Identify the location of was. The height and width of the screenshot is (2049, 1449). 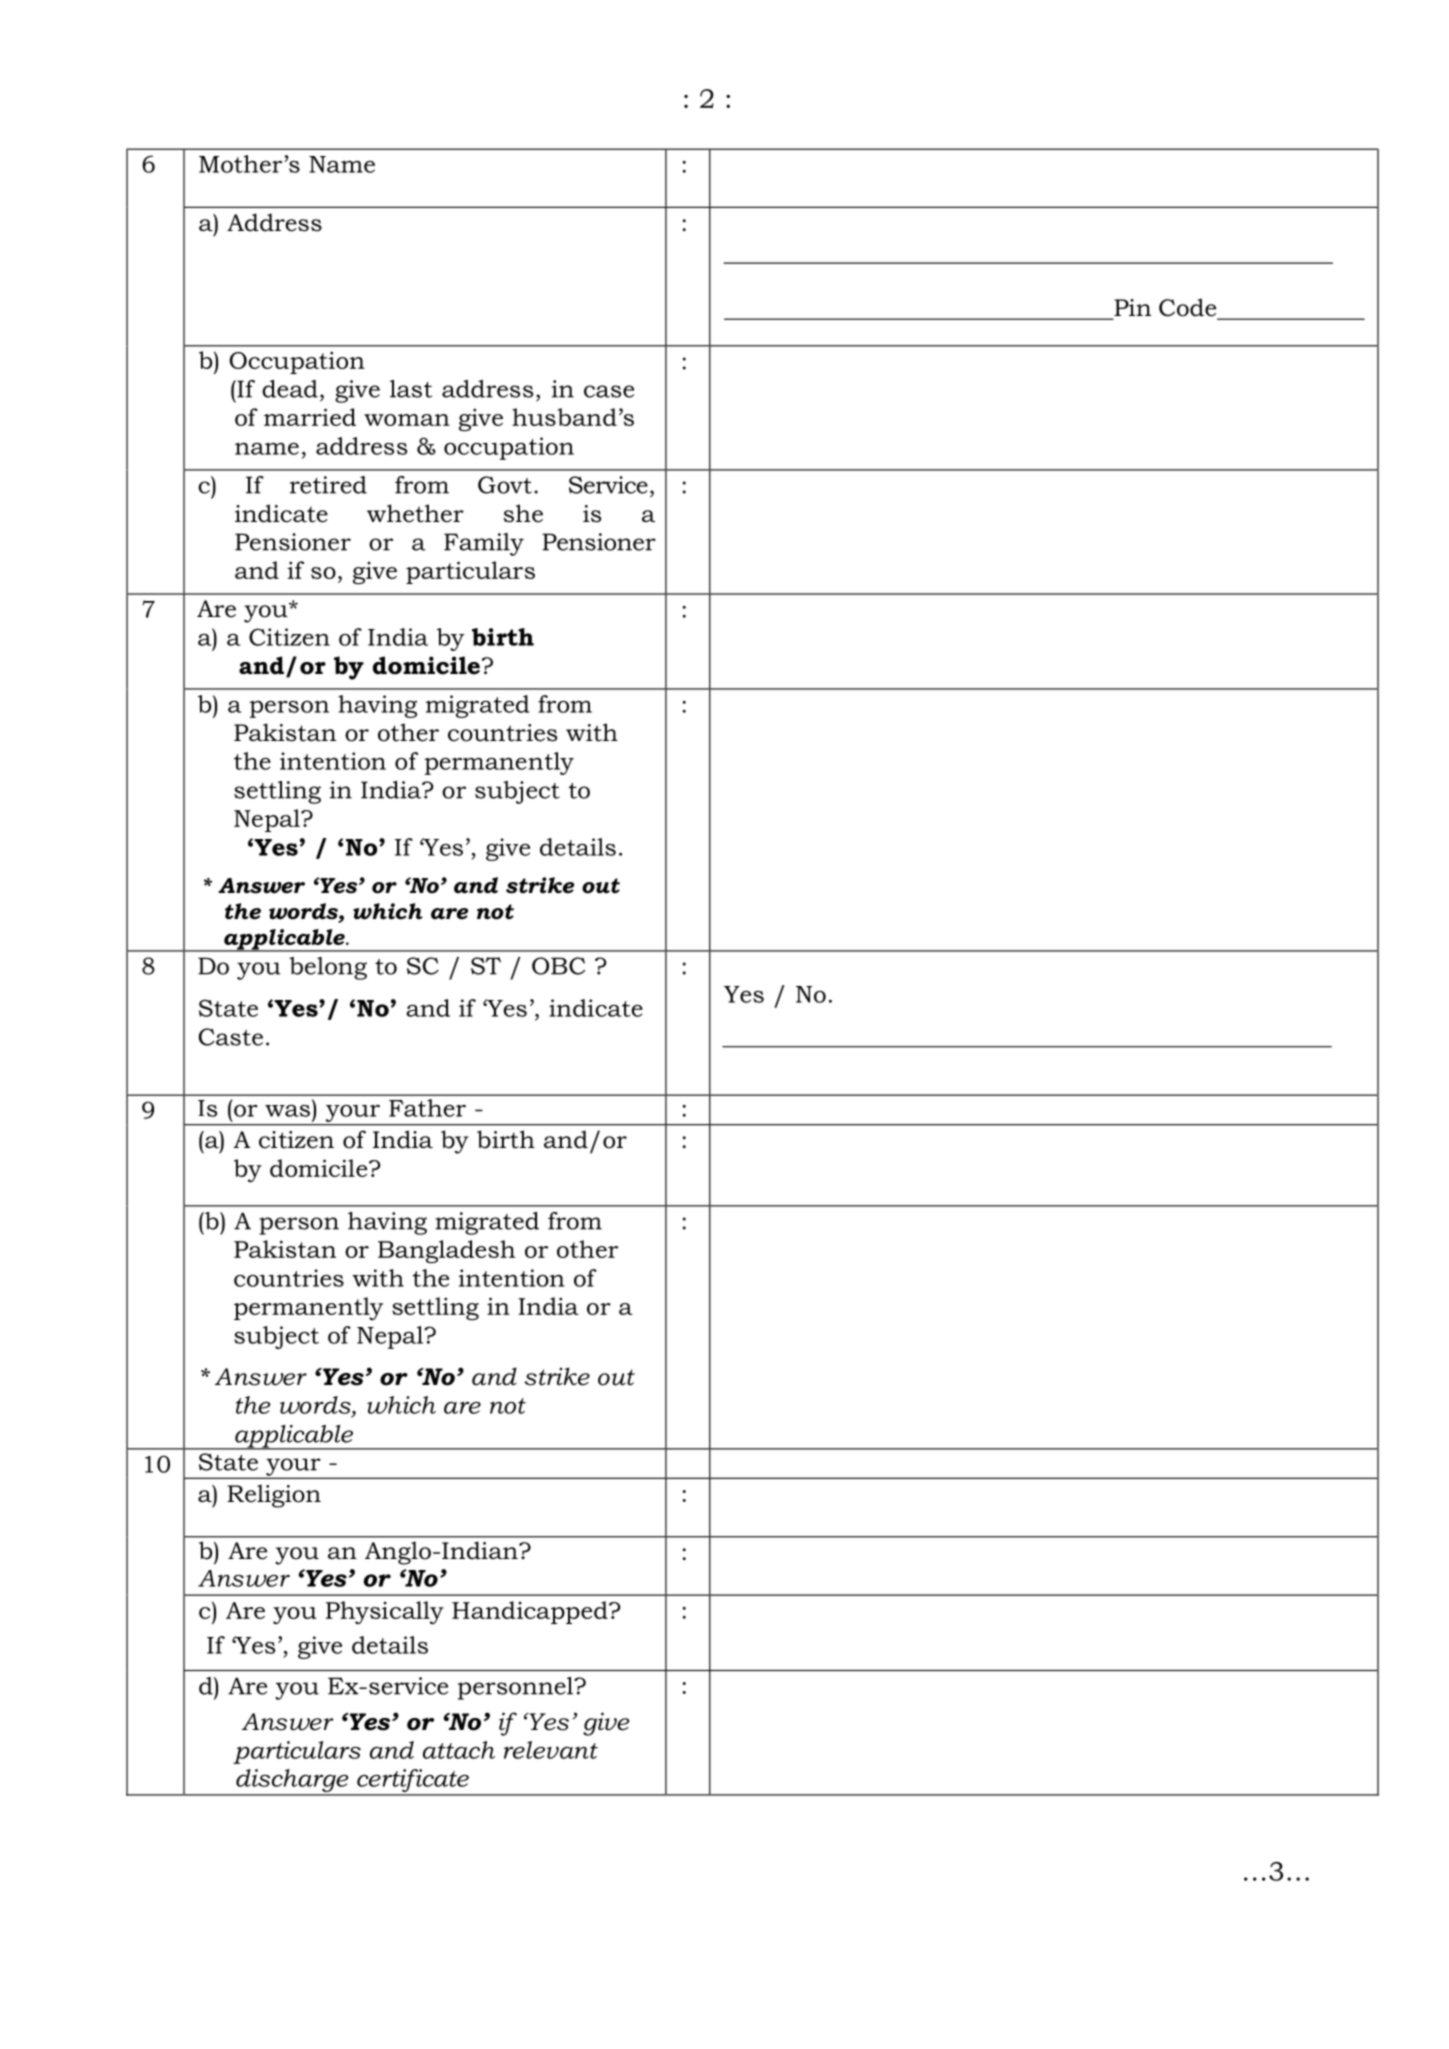
(287, 1111).
